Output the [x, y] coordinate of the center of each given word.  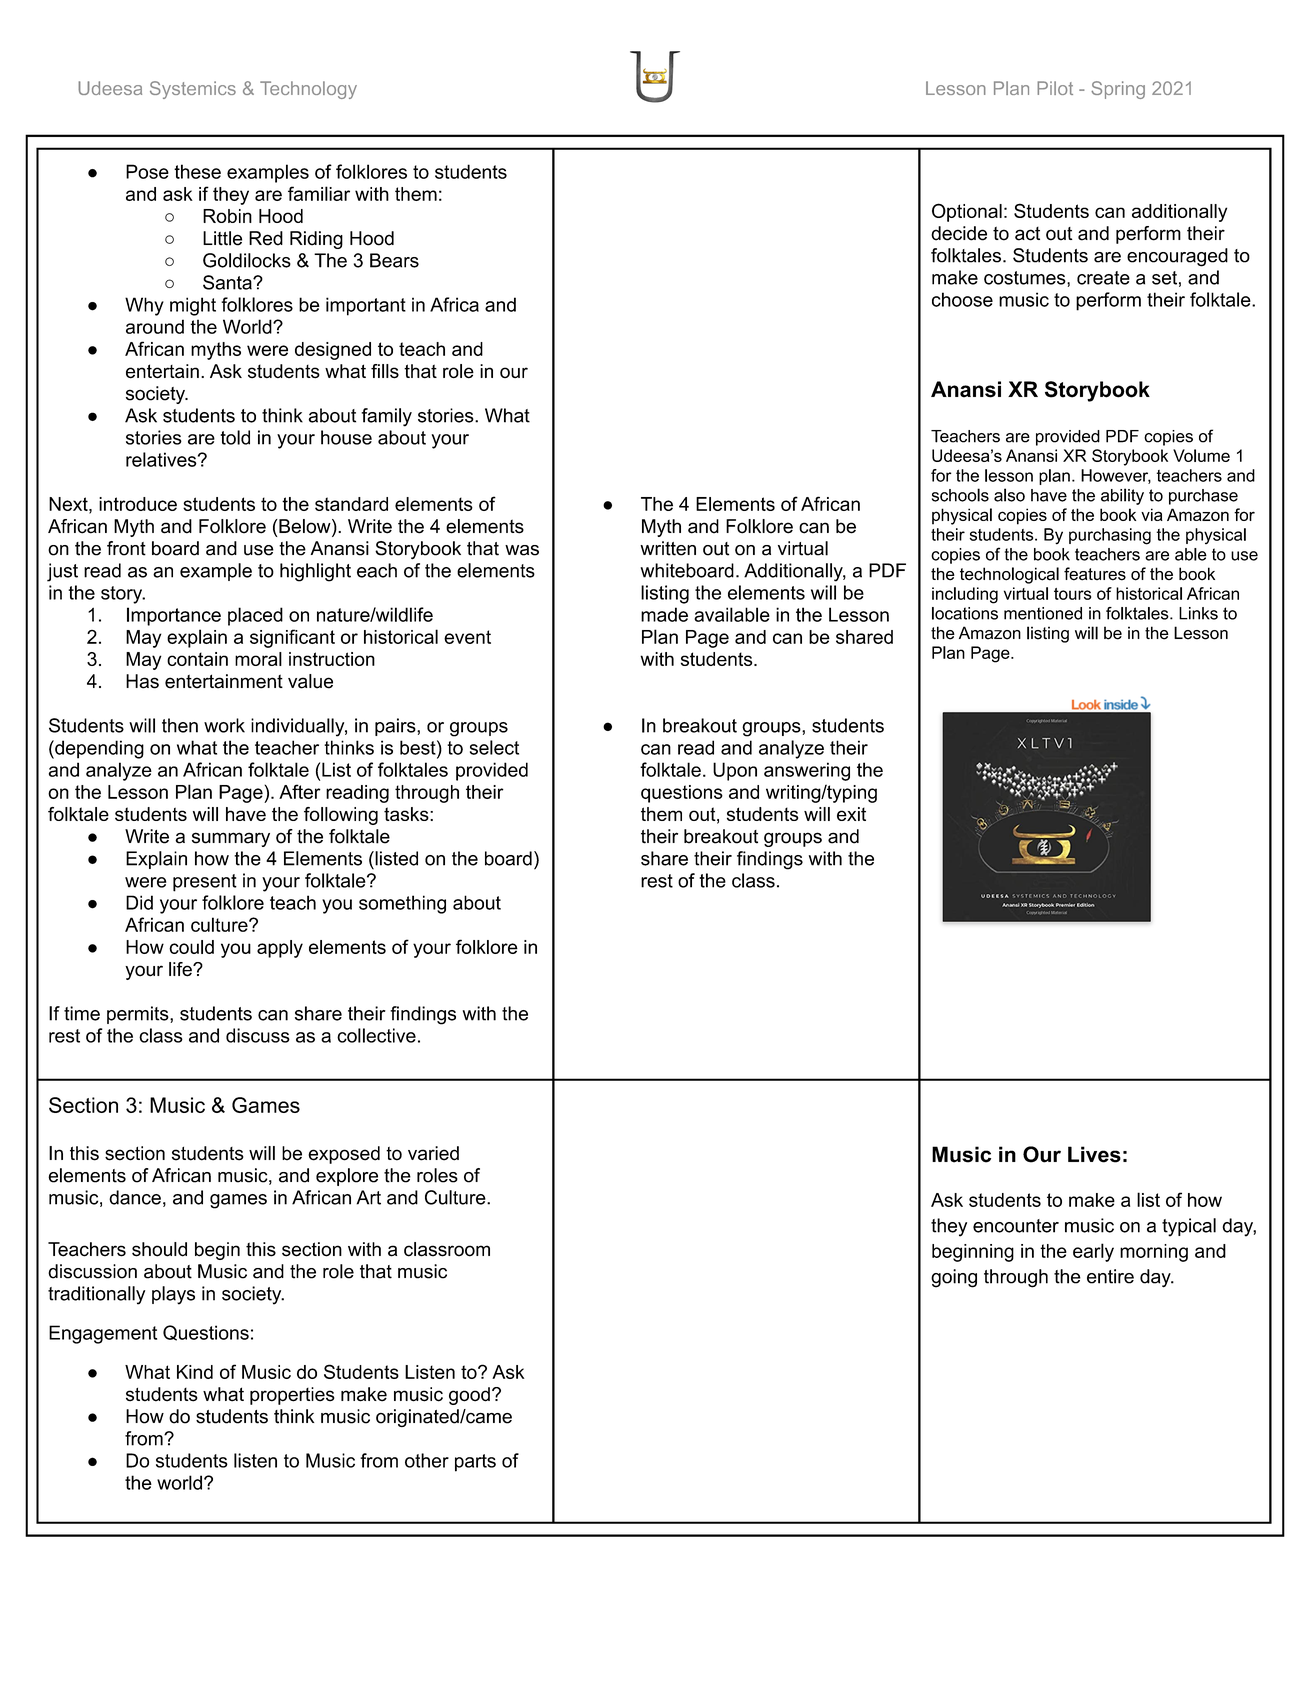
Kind [195, 1372]
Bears [394, 260]
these [197, 171]
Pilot [1055, 88]
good [469, 1396]
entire [1110, 1276]
